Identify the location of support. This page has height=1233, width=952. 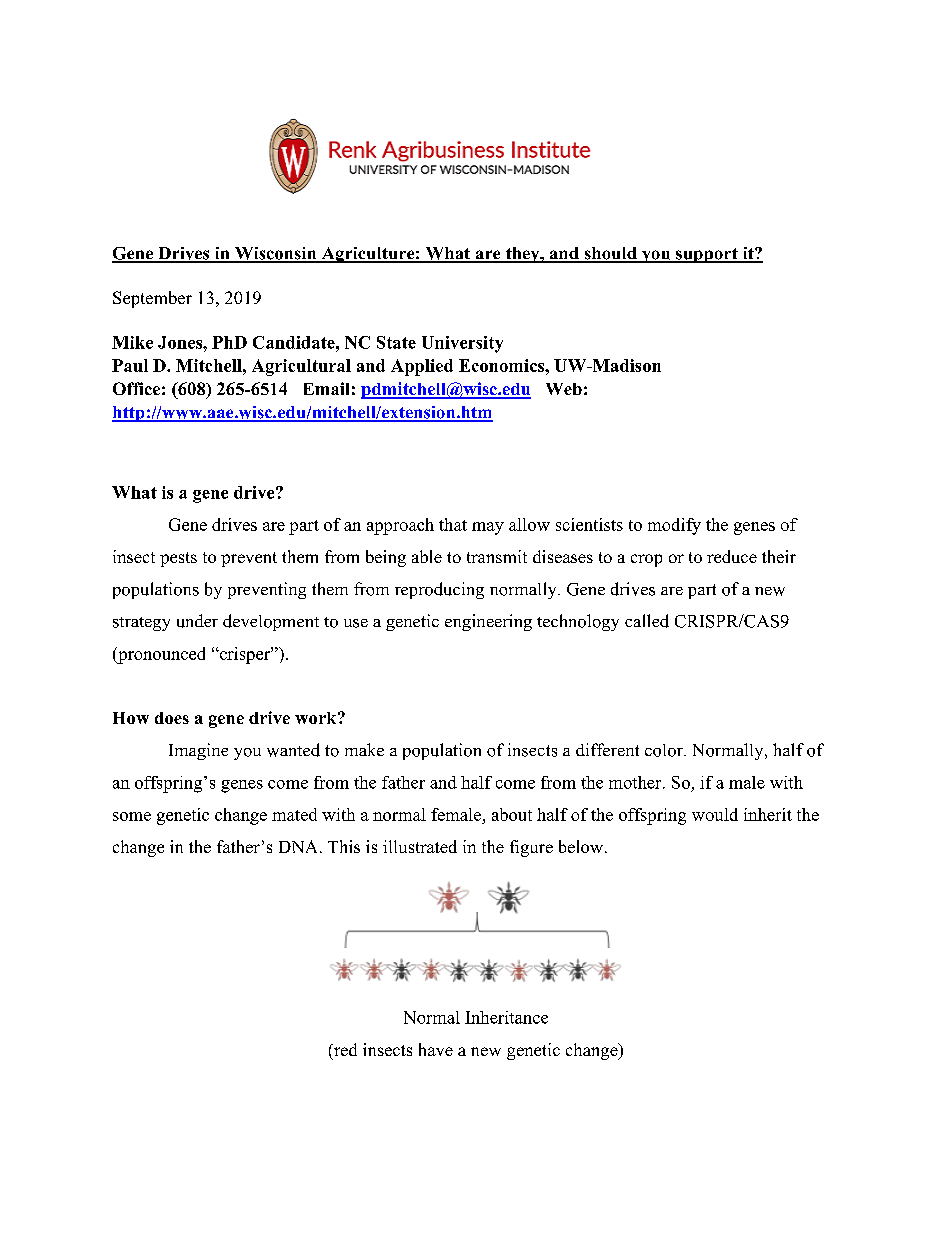
(707, 255).
